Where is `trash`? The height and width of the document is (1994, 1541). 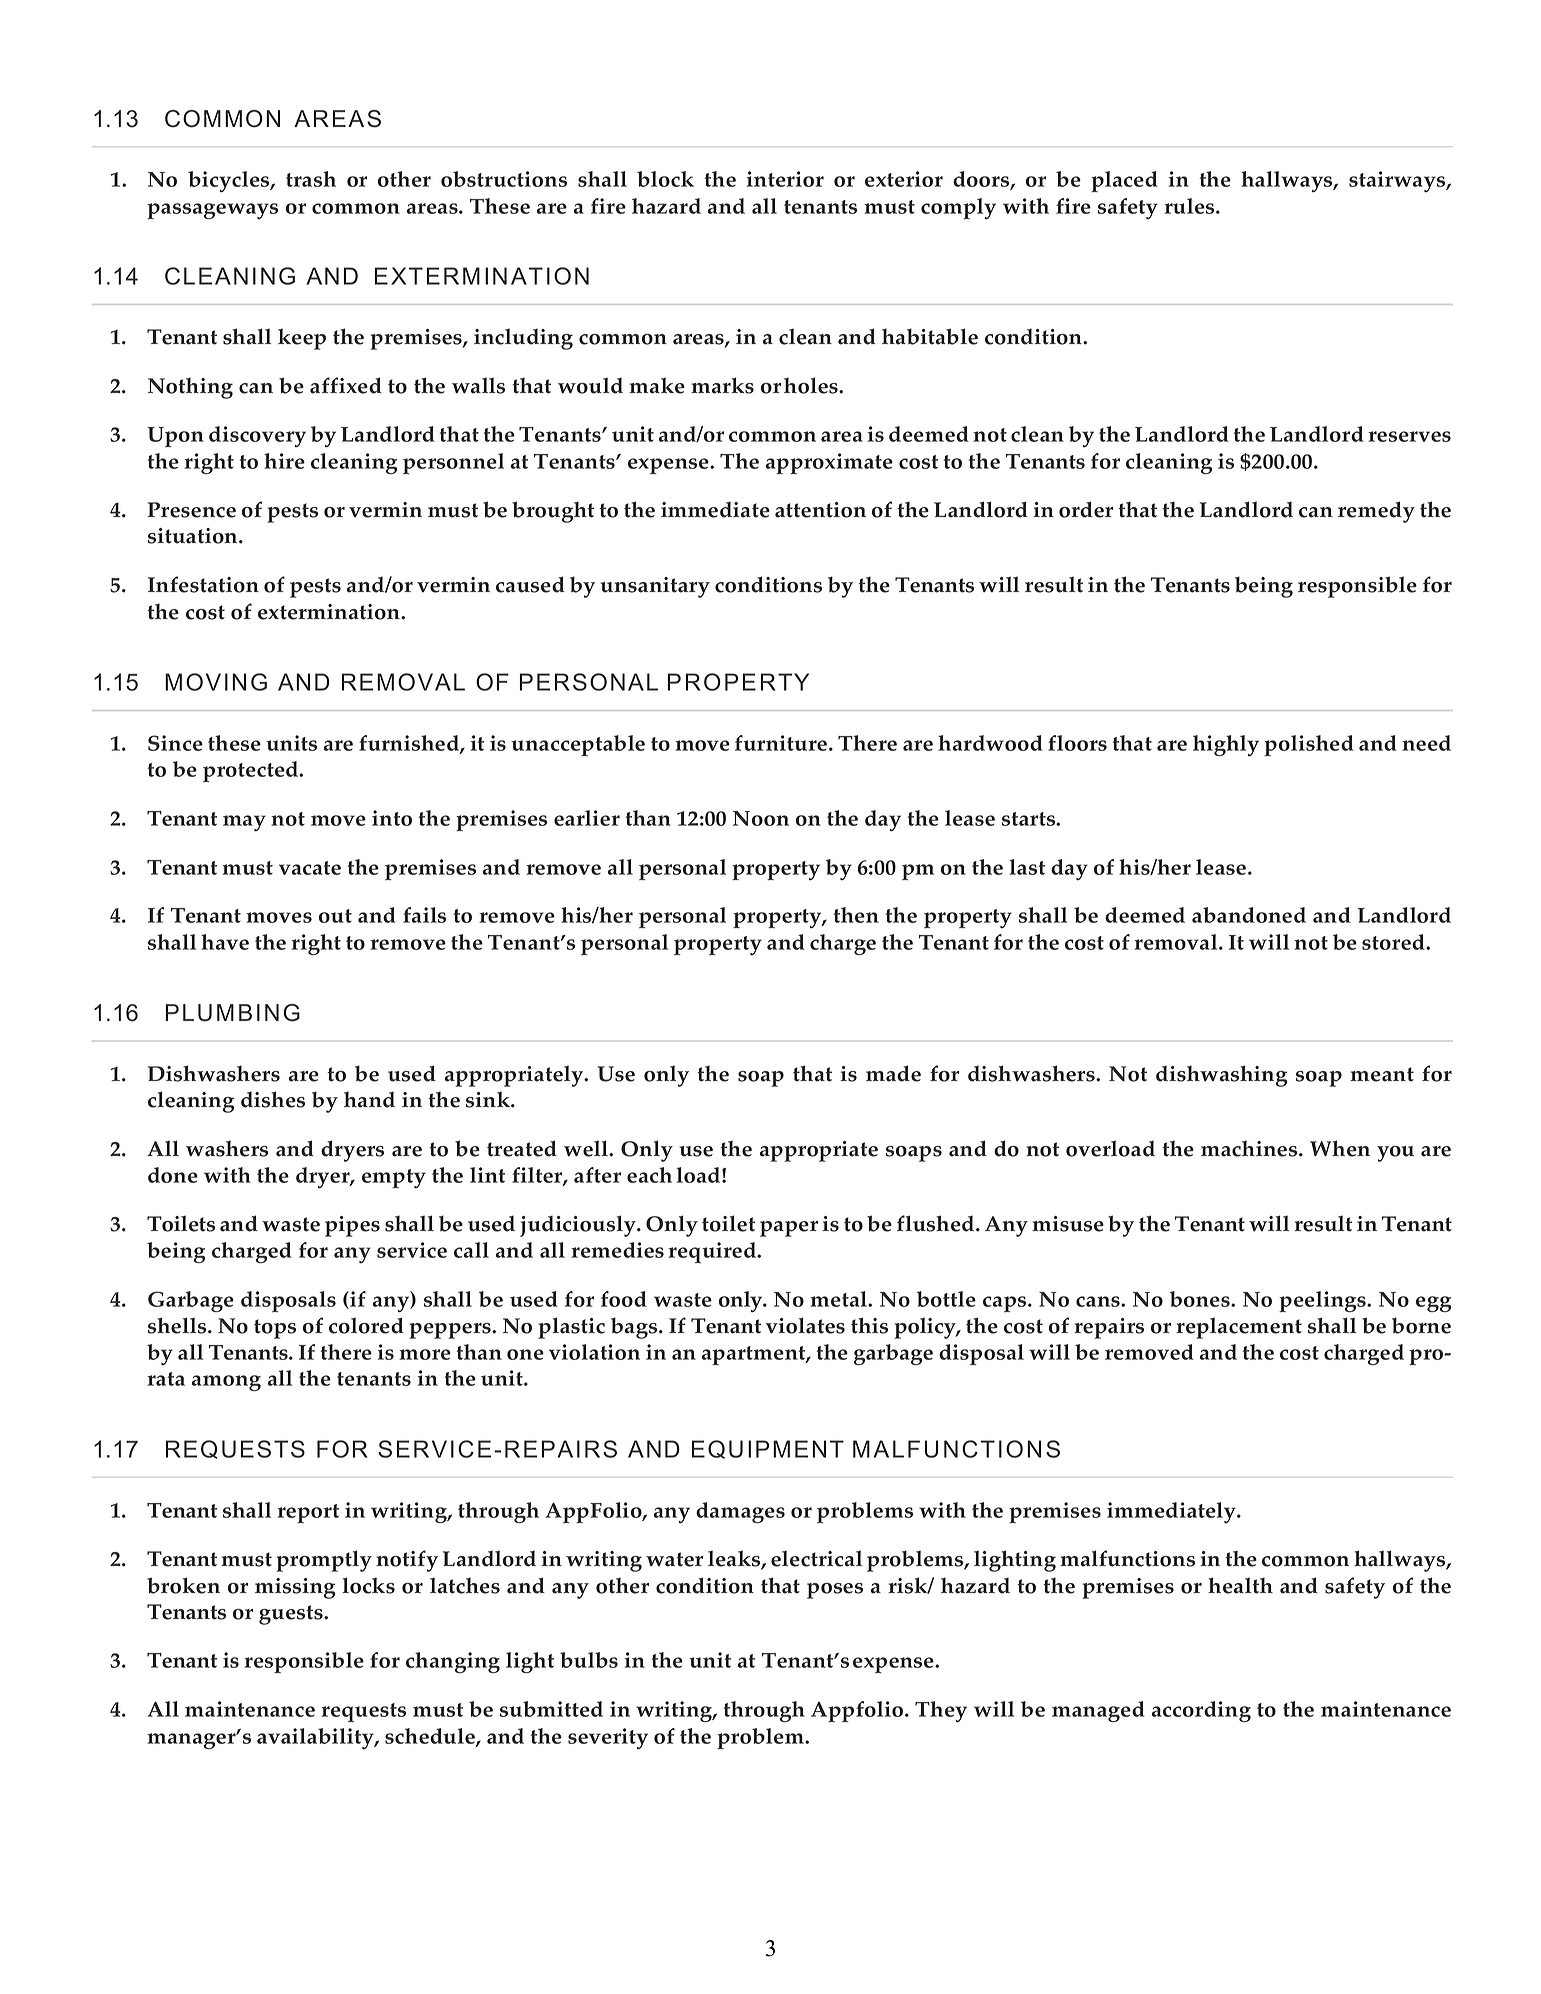 trash is located at coordinates (311, 179).
